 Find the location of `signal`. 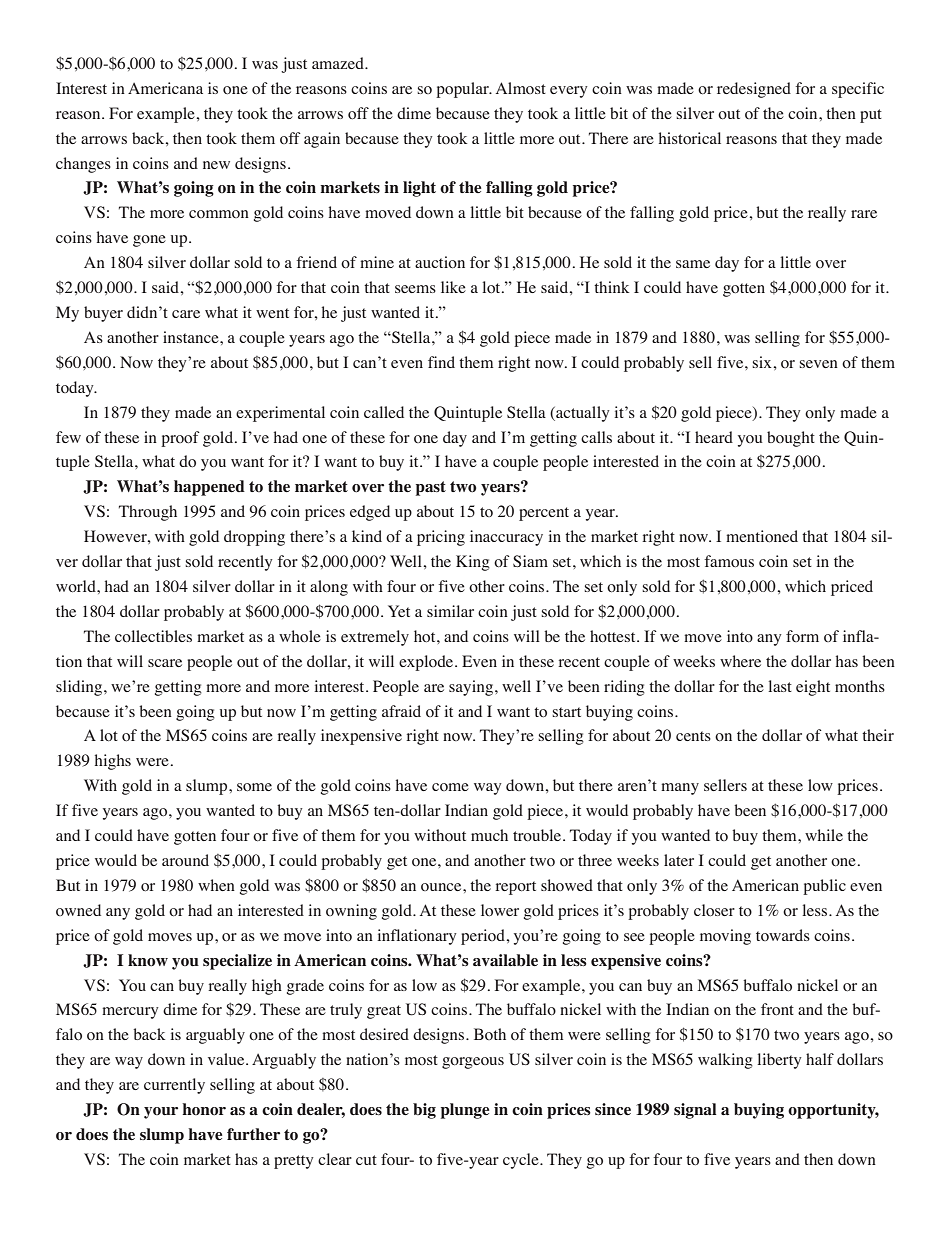

signal is located at coordinates (695, 1111).
